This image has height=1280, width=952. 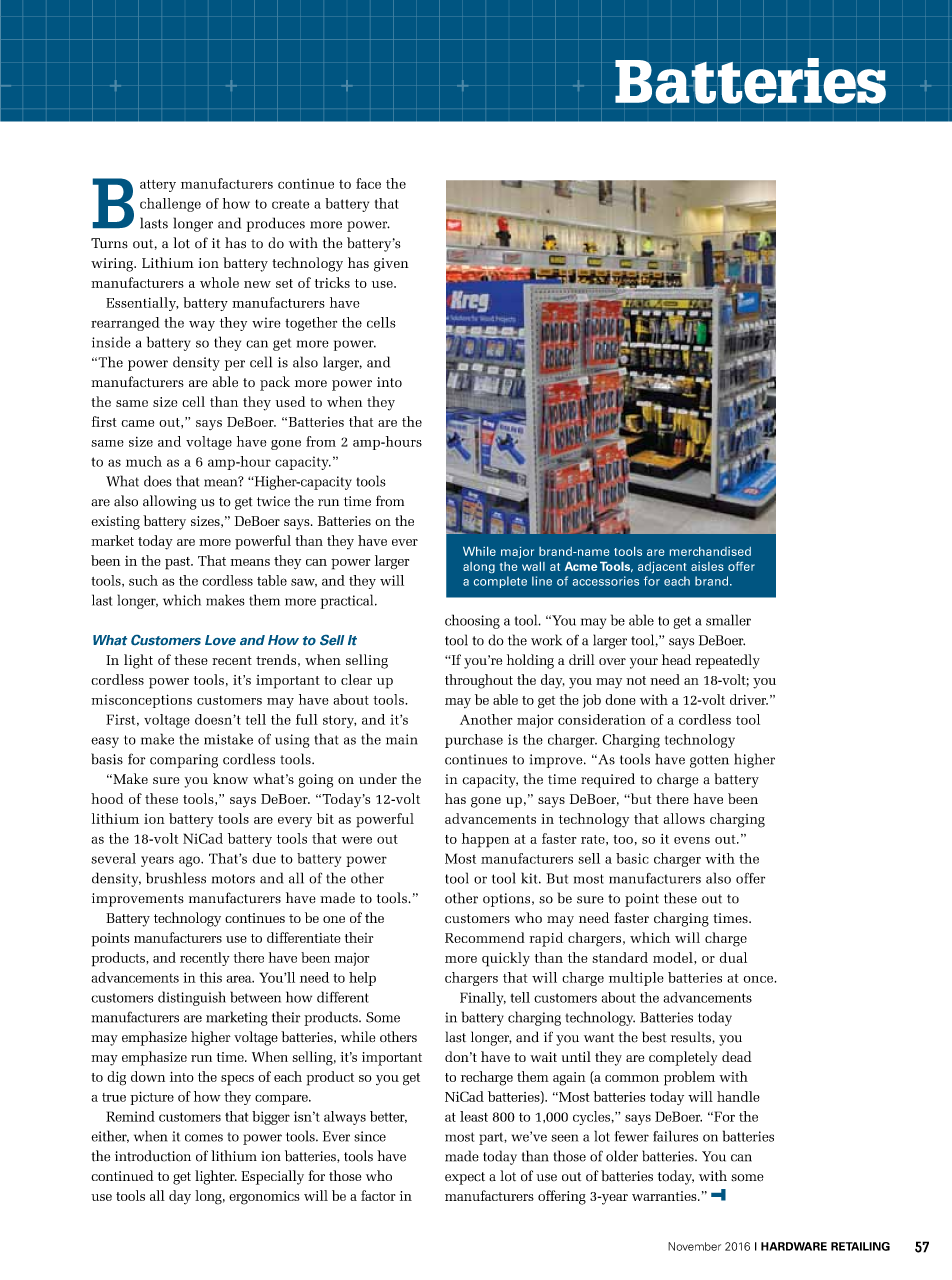 I want to click on past, so click(x=179, y=563).
